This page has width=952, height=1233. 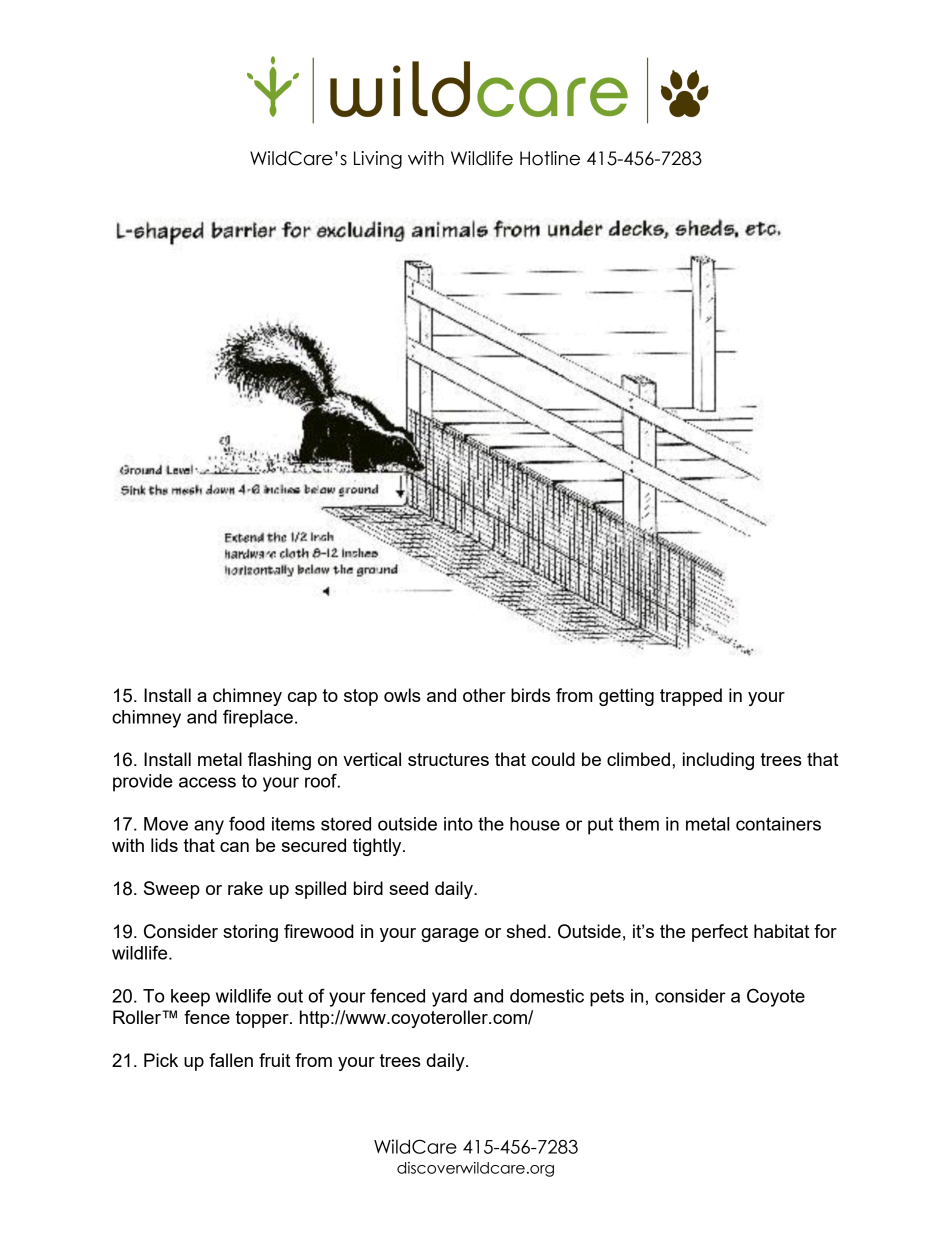 What do you see at coordinates (691, 697) in the page?
I see `trapped` at bounding box center [691, 697].
